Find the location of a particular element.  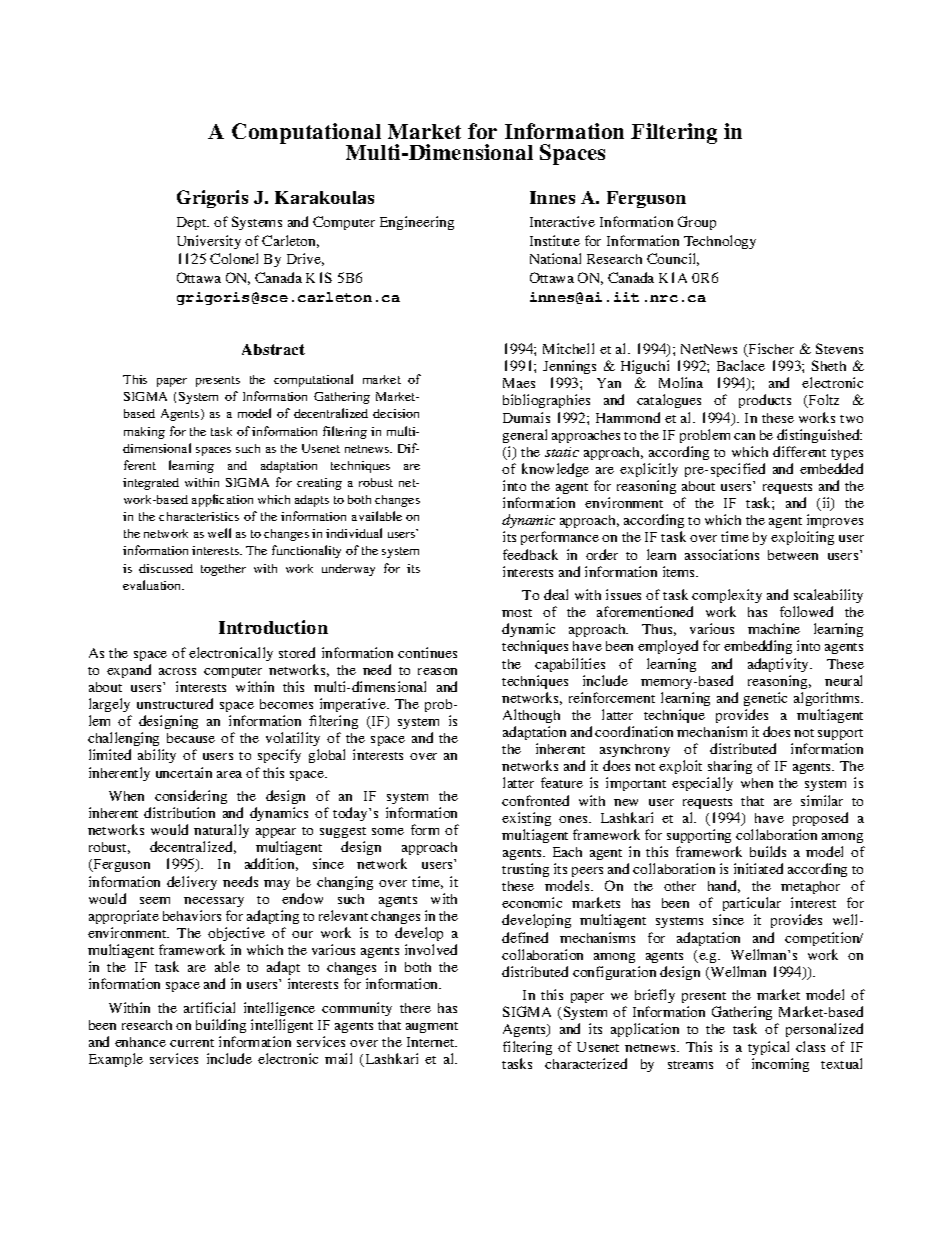

naturally is located at coordinates (221, 833).
